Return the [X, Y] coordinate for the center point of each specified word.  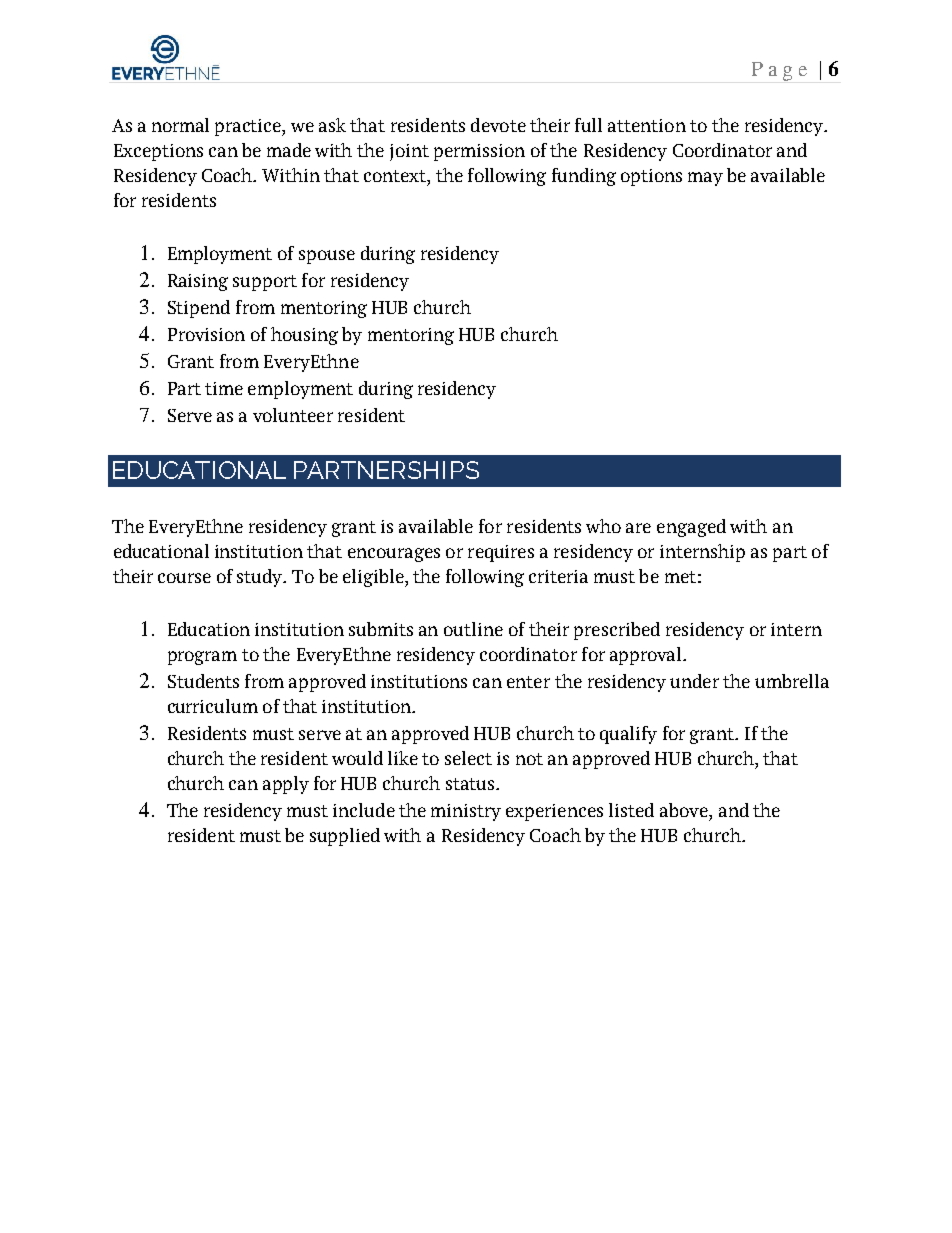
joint [409, 152]
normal [180, 125]
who [603, 526]
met [680, 577]
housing [304, 336]
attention [647, 125]
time [224, 388]
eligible [374, 578]
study [261, 578]
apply [286, 785]
